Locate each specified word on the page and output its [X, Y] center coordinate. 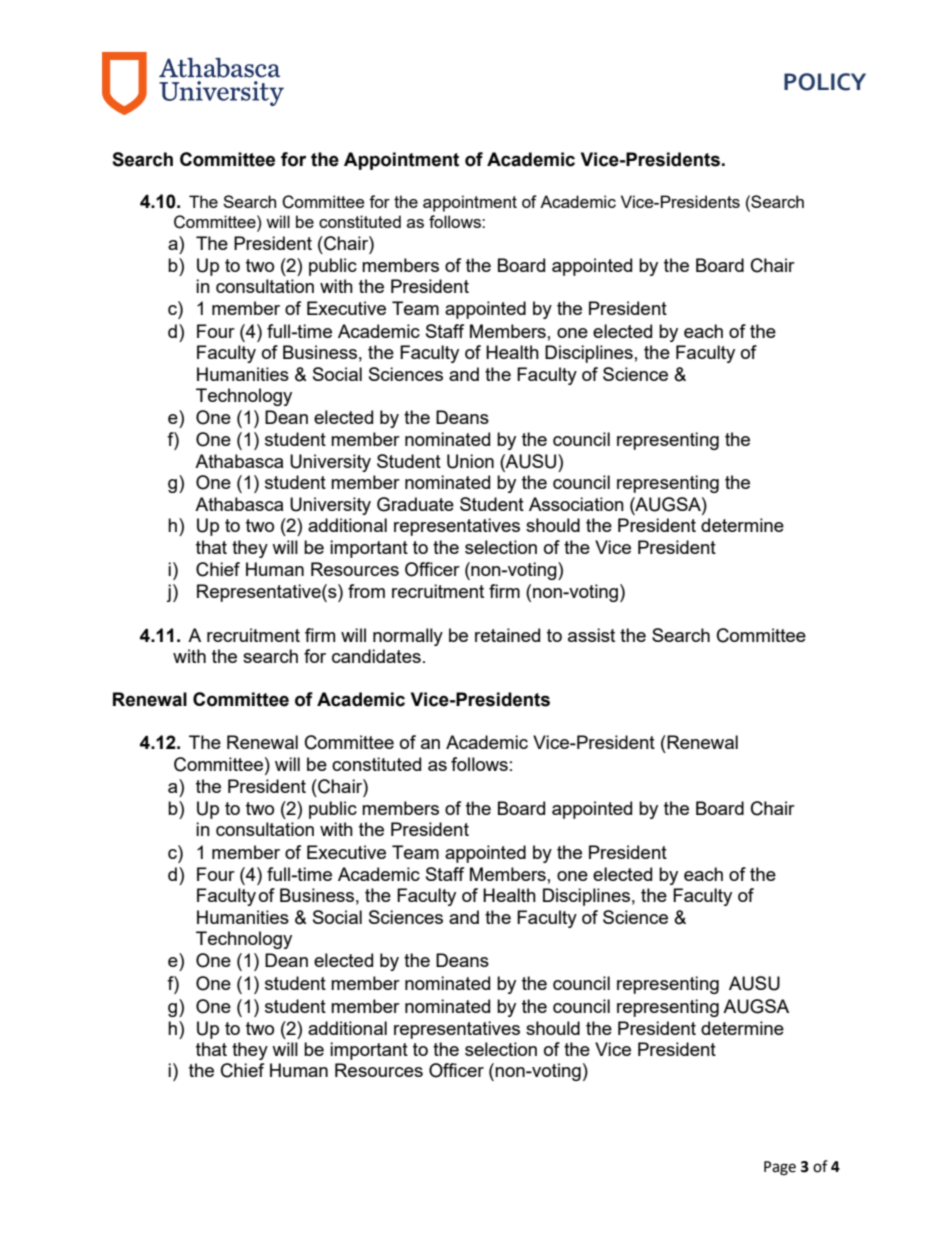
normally [408, 637]
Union [470, 461]
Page [780, 1168]
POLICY [825, 82]
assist [591, 635]
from [366, 591]
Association [576, 504]
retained [507, 635]
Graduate [415, 504]
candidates [376, 656]
